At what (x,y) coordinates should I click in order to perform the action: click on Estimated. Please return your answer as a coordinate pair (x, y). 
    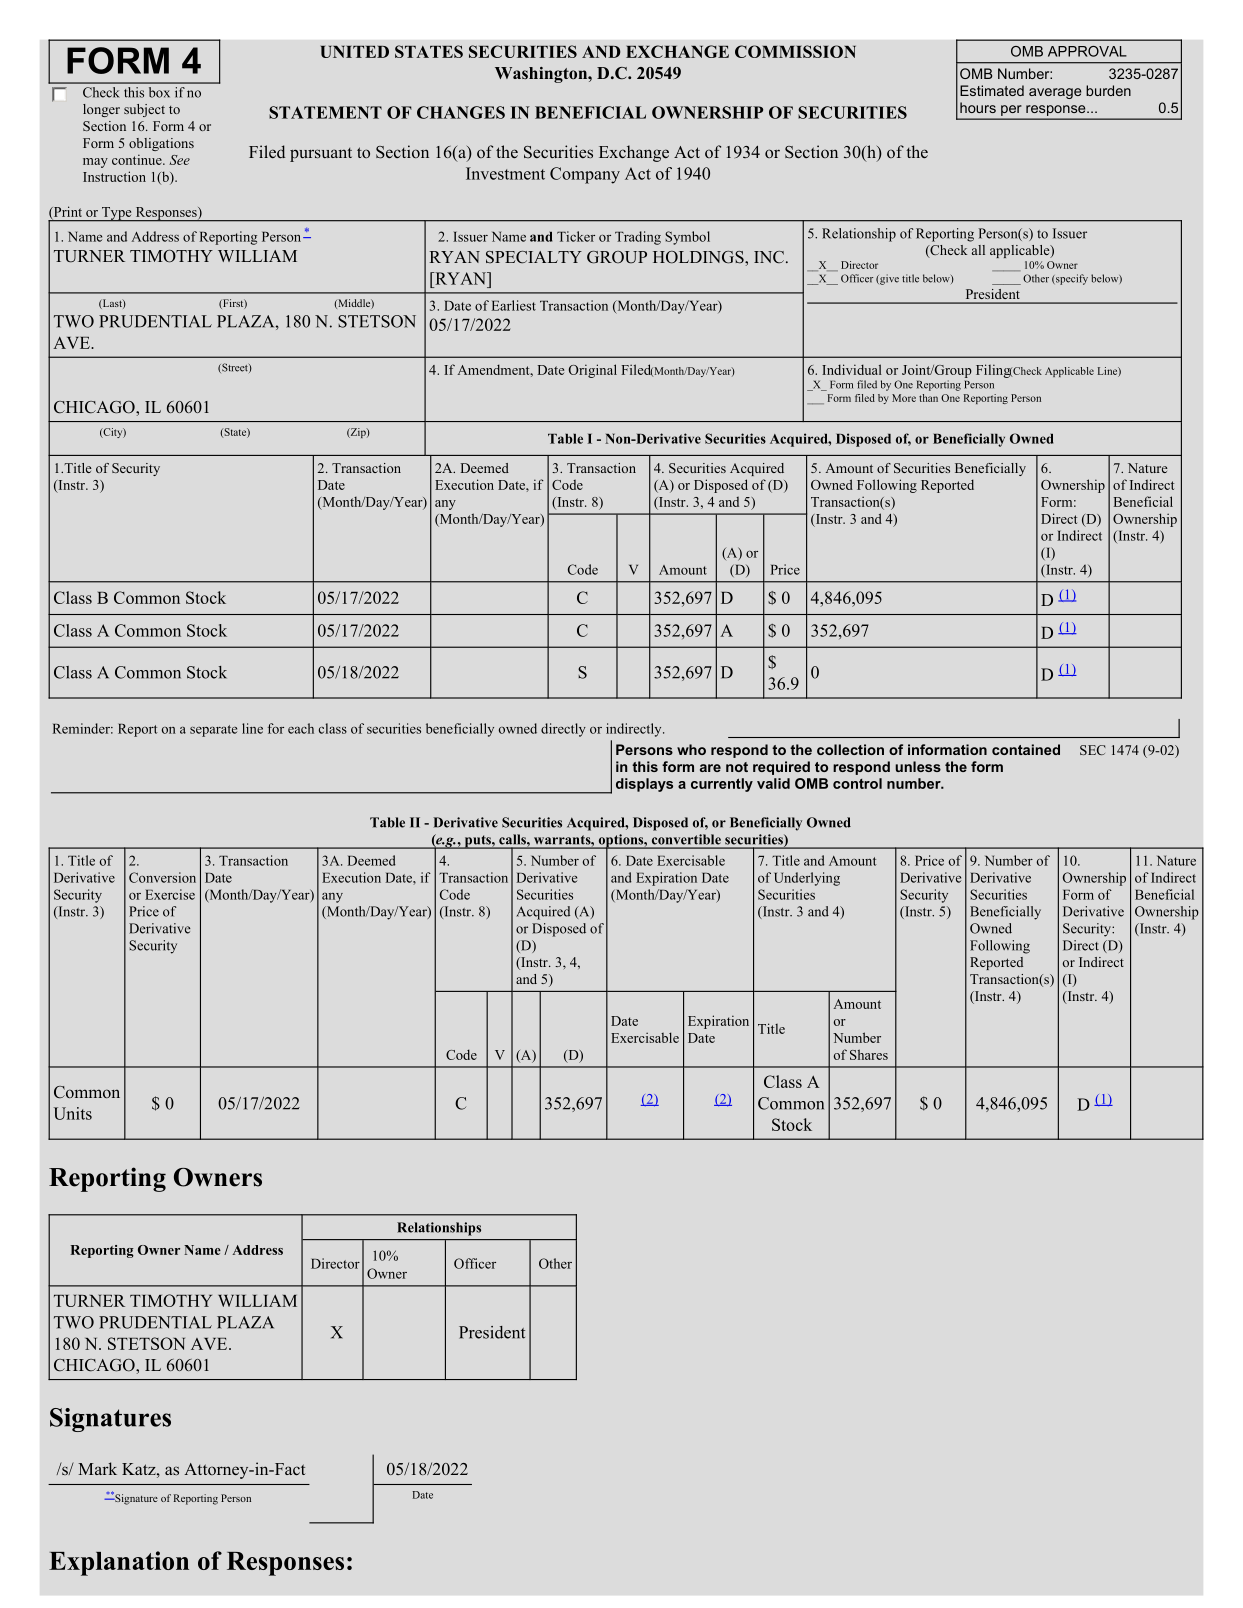
    Looking at the image, I should click on (992, 90).
